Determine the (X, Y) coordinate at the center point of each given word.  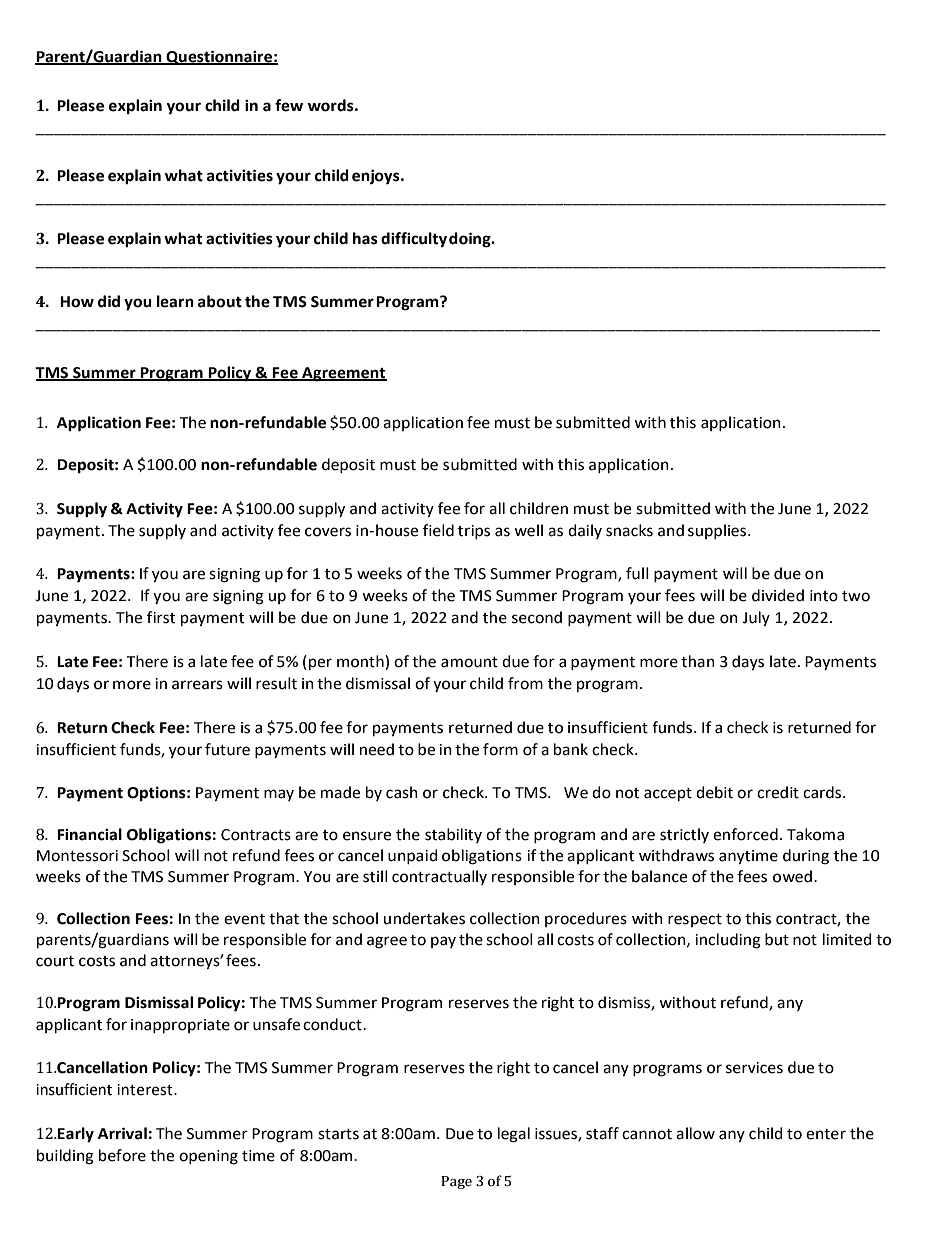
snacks (629, 530)
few (289, 105)
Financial (89, 834)
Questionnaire (219, 57)
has (365, 238)
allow (695, 1133)
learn (175, 301)
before (122, 1155)
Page (456, 1182)
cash (402, 792)
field (438, 530)
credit (778, 792)
